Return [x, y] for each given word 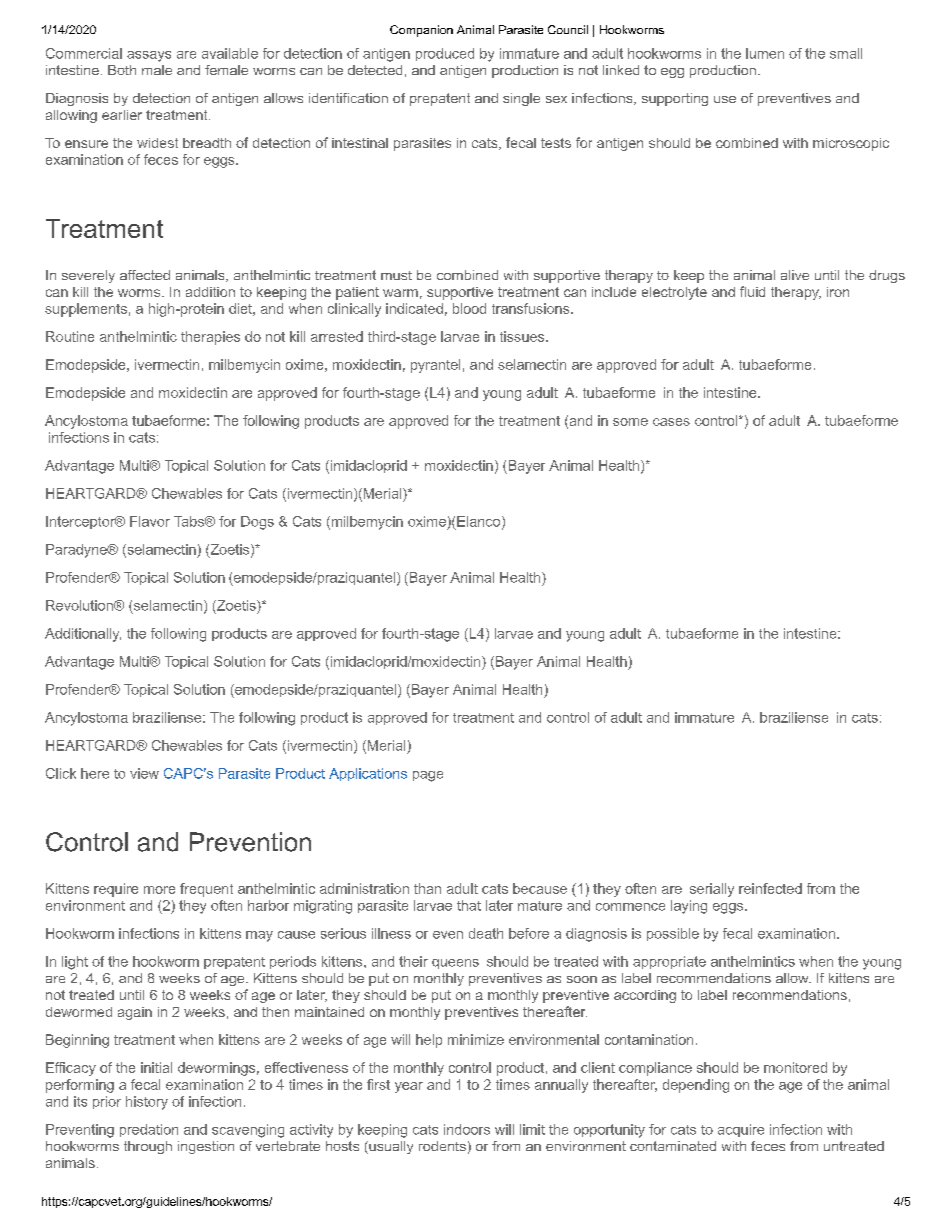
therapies [210, 338]
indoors [467, 1129]
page [428, 776]
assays [149, 56]
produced [445, 54]
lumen [765, 53]
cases [671, 422]
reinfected [770, 888]
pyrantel [435, 366]
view [144, 773]
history [147, 1103]
